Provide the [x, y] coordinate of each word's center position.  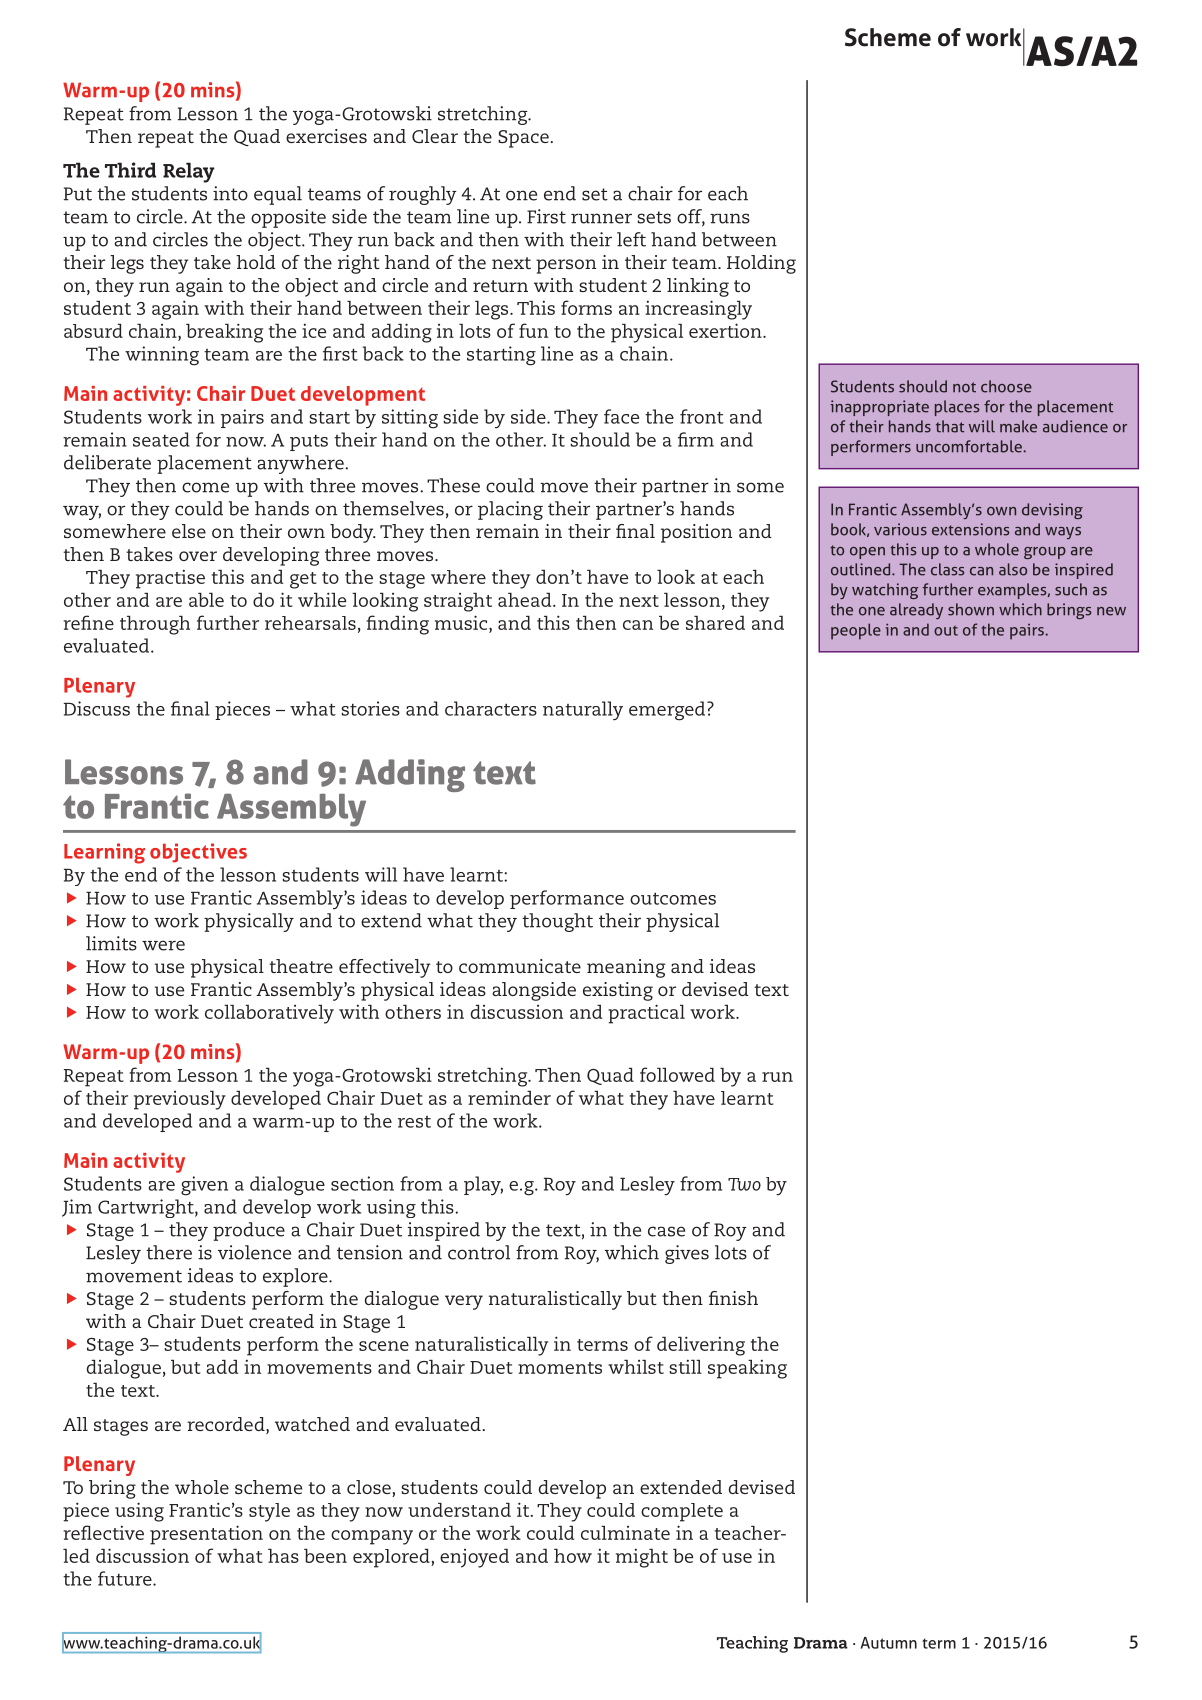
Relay [189, 172]
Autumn [889, 1643]
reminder [509, 1097]
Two [744, 1184]
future [126, 1578]
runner [601, 218]
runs [730, 218]
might [642, 1558]
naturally [583, 711]
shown [971, 609]
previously [180, 1100]
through [155, 625]
